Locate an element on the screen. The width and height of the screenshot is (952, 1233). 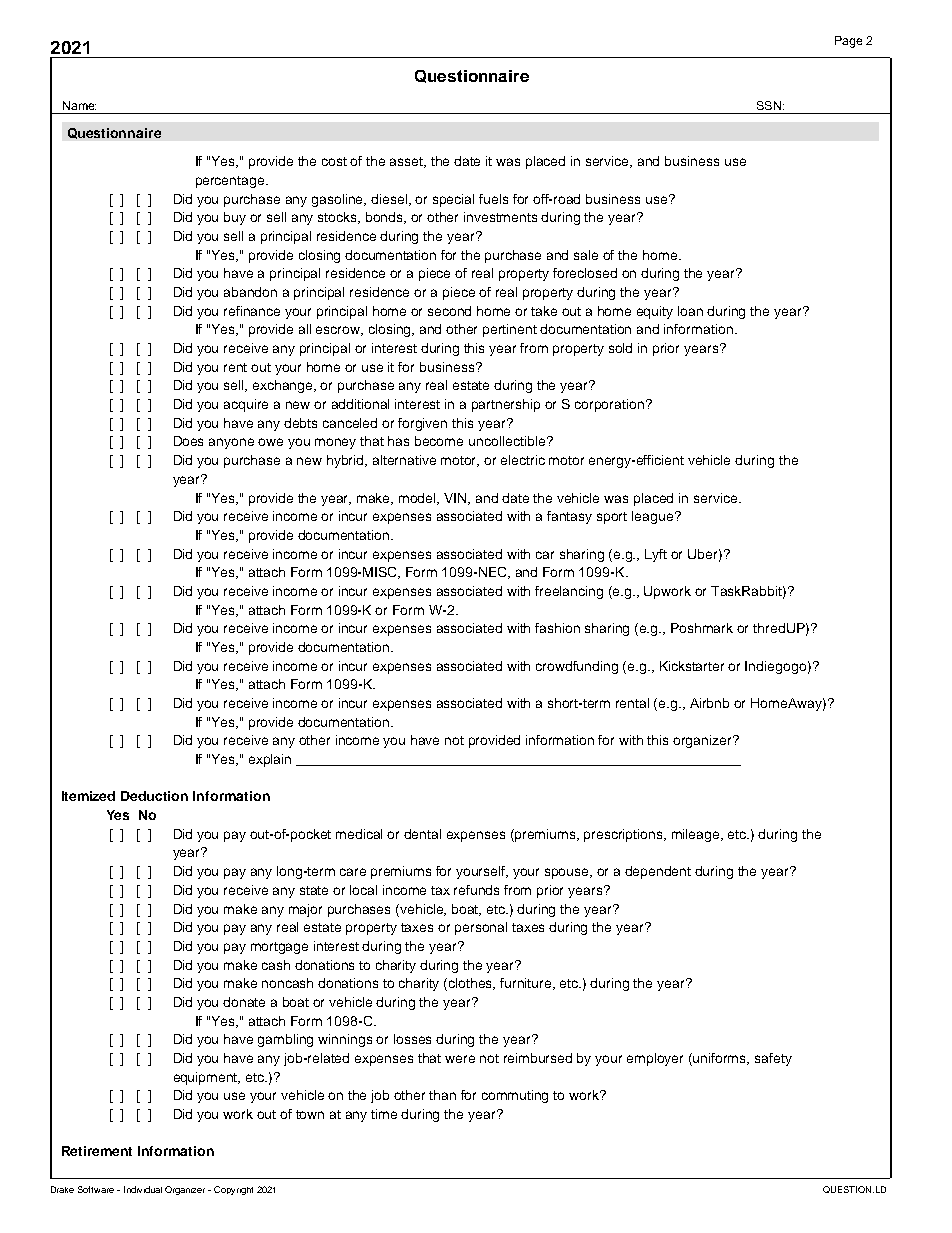
second is located at coordinates (449, 311).
